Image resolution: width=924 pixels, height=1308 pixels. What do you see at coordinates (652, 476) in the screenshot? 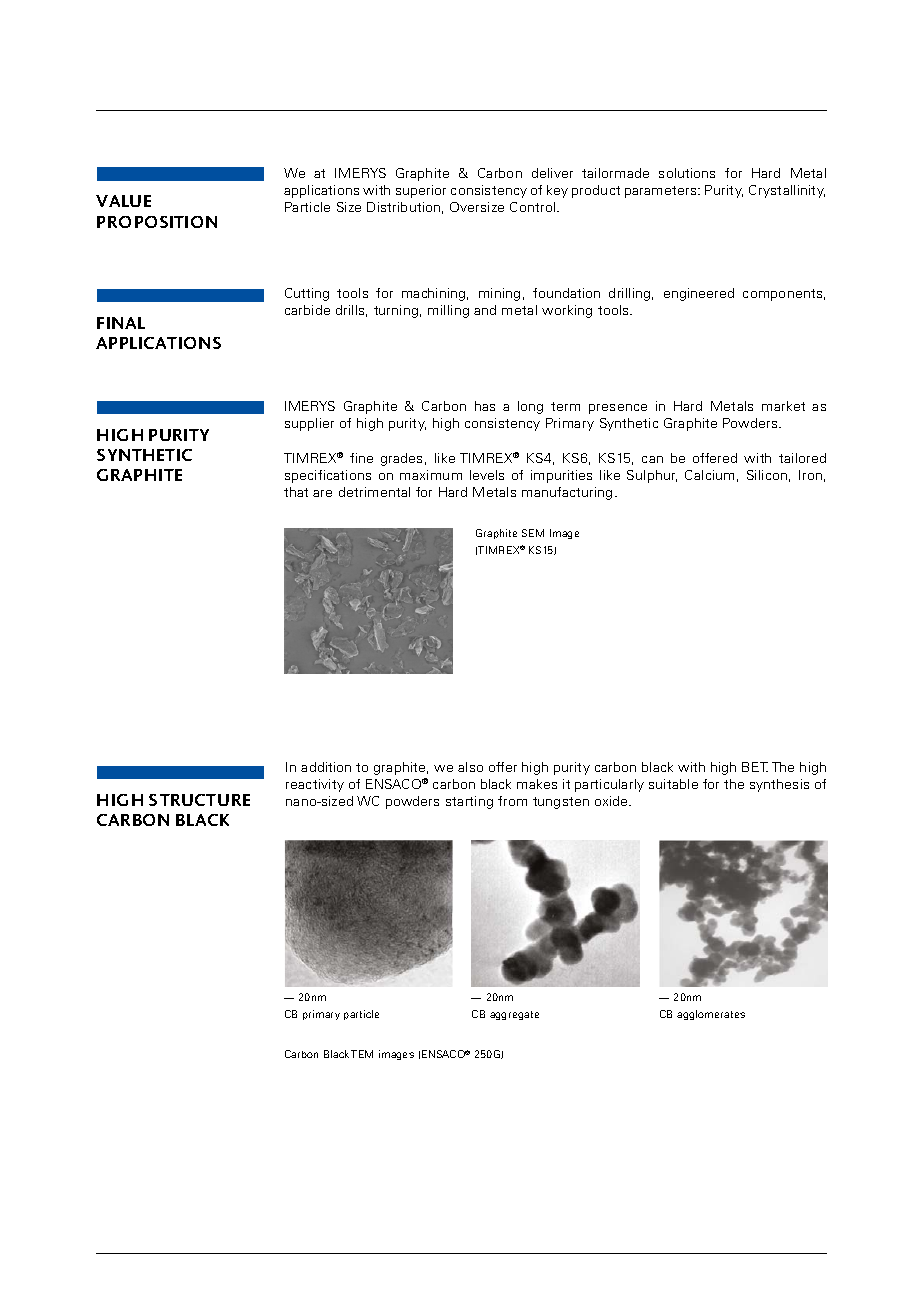
I see `Sulphur` at bounding box center [652, 476].
